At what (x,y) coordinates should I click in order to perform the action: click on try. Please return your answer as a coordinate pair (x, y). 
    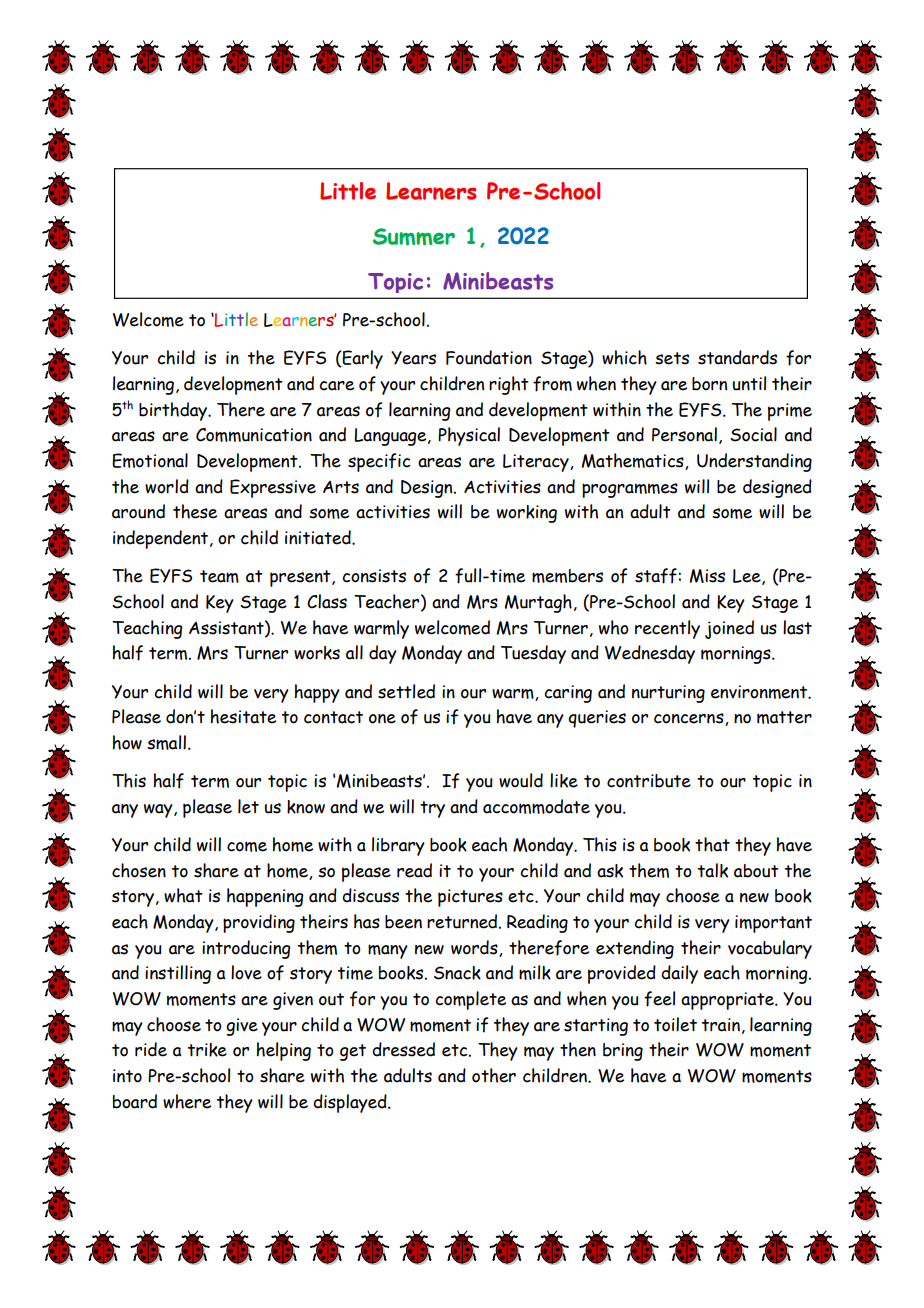
    Looking at the image, I should click on (432, 809).
